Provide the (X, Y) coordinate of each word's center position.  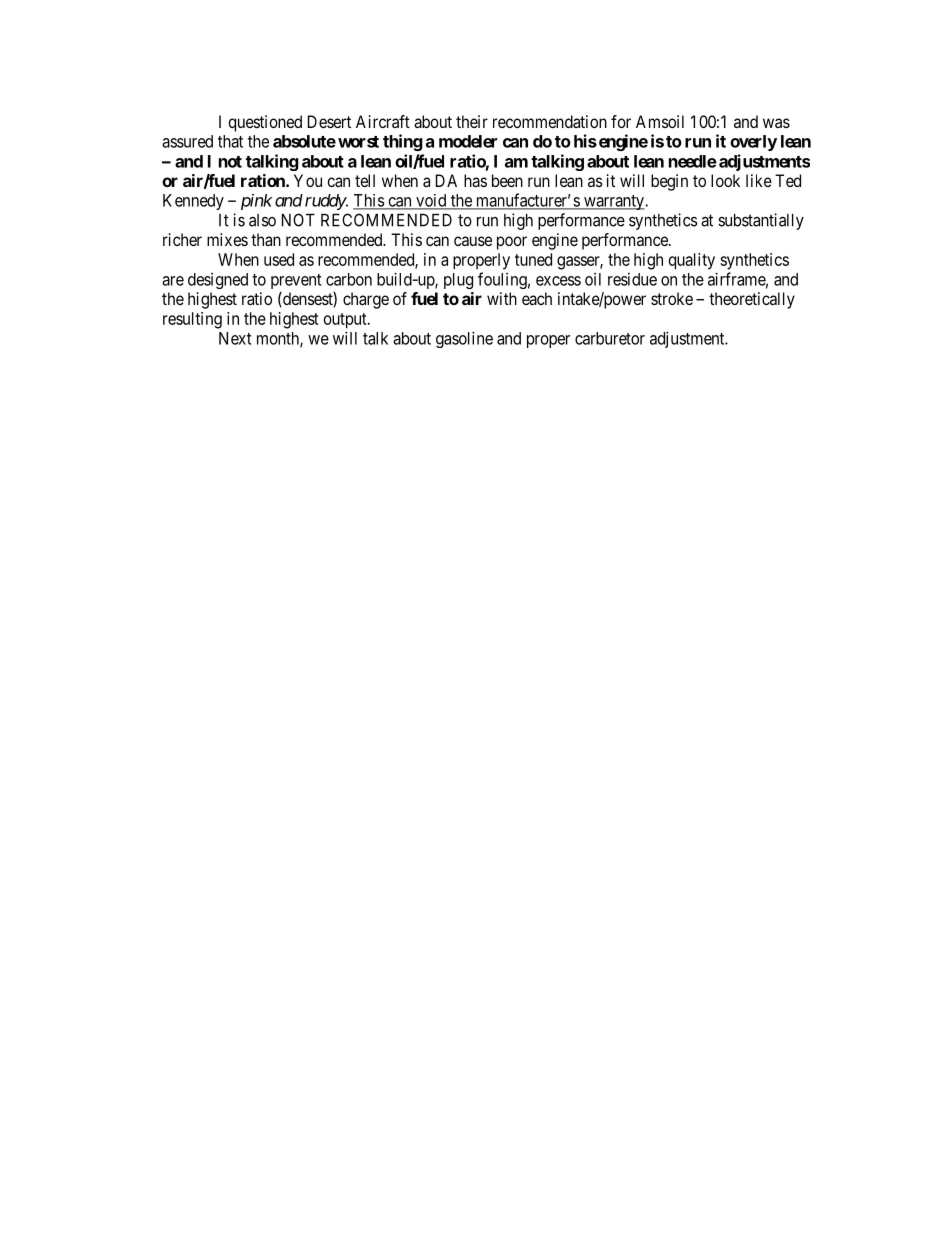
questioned (265, 123)
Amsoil (660, 121)
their (472, 121)
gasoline (464, 339)
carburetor (610, 338)
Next (235, 338)
